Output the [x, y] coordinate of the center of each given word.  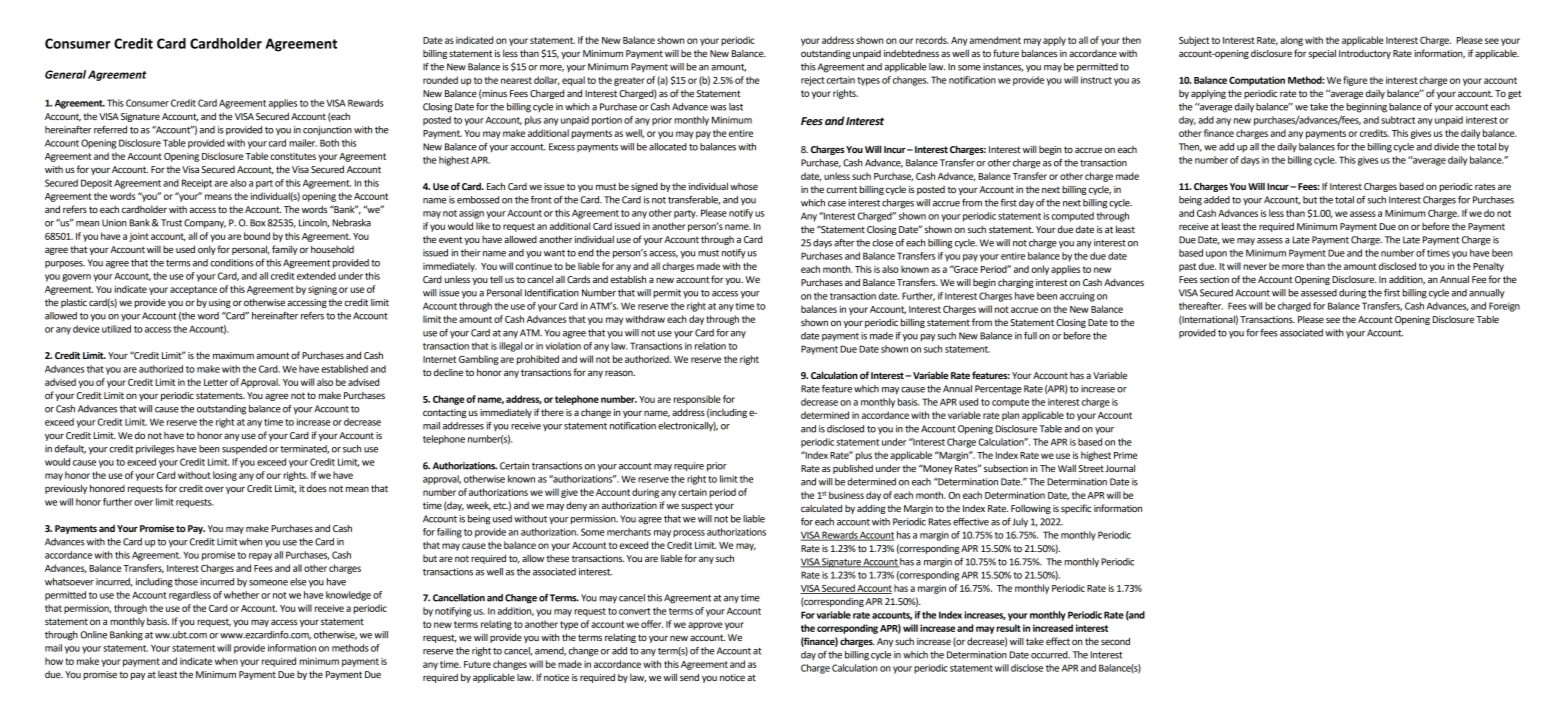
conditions [232, 263]
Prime [1125, 455]
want [554, 253]
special [1322, 54]
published [853, 469]
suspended [244, 450]
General [65, 74]
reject [813, 81]
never [1255, 267]
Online [93, 635]
